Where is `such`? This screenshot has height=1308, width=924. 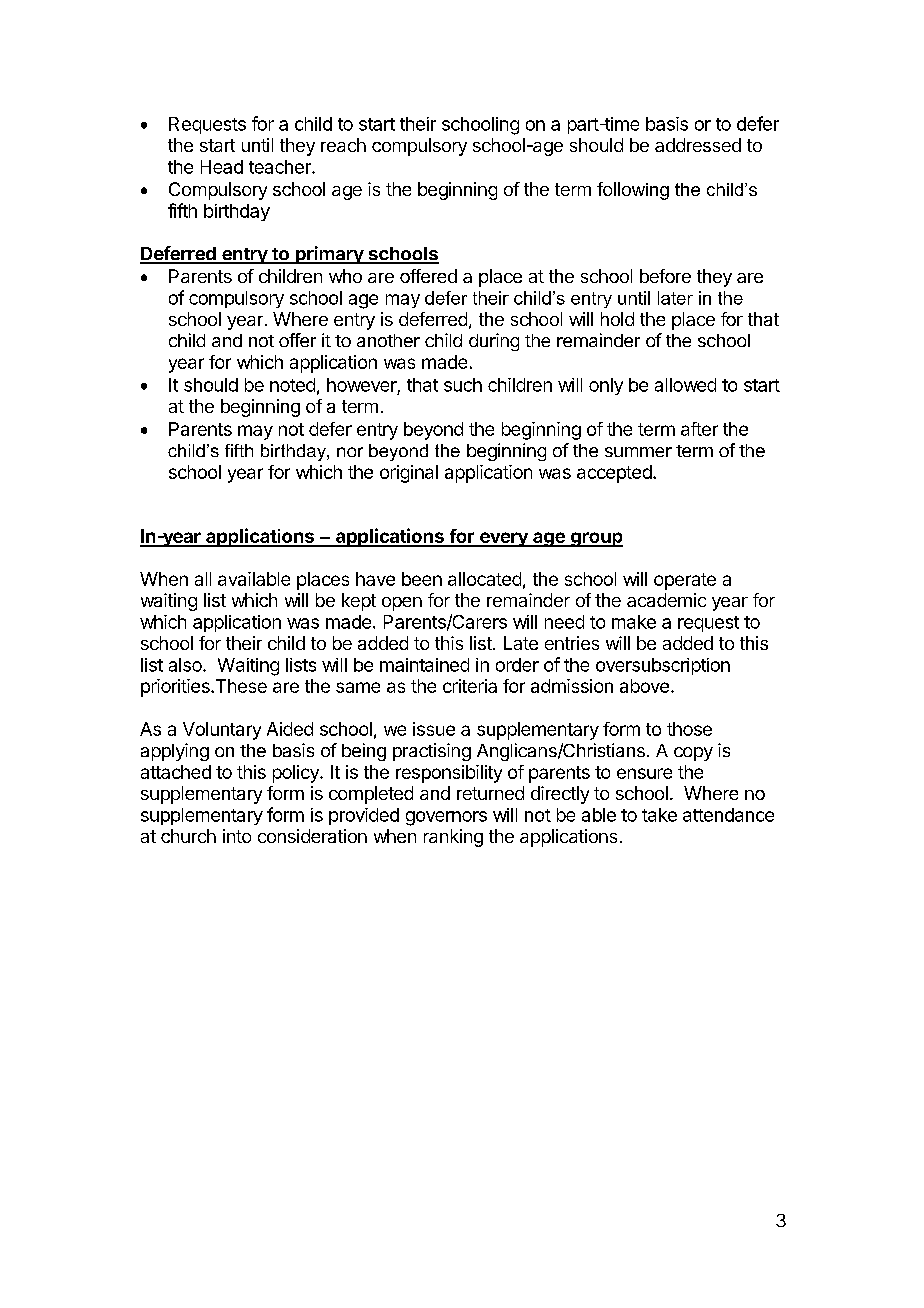
such is located at coordinates (463, 385).
